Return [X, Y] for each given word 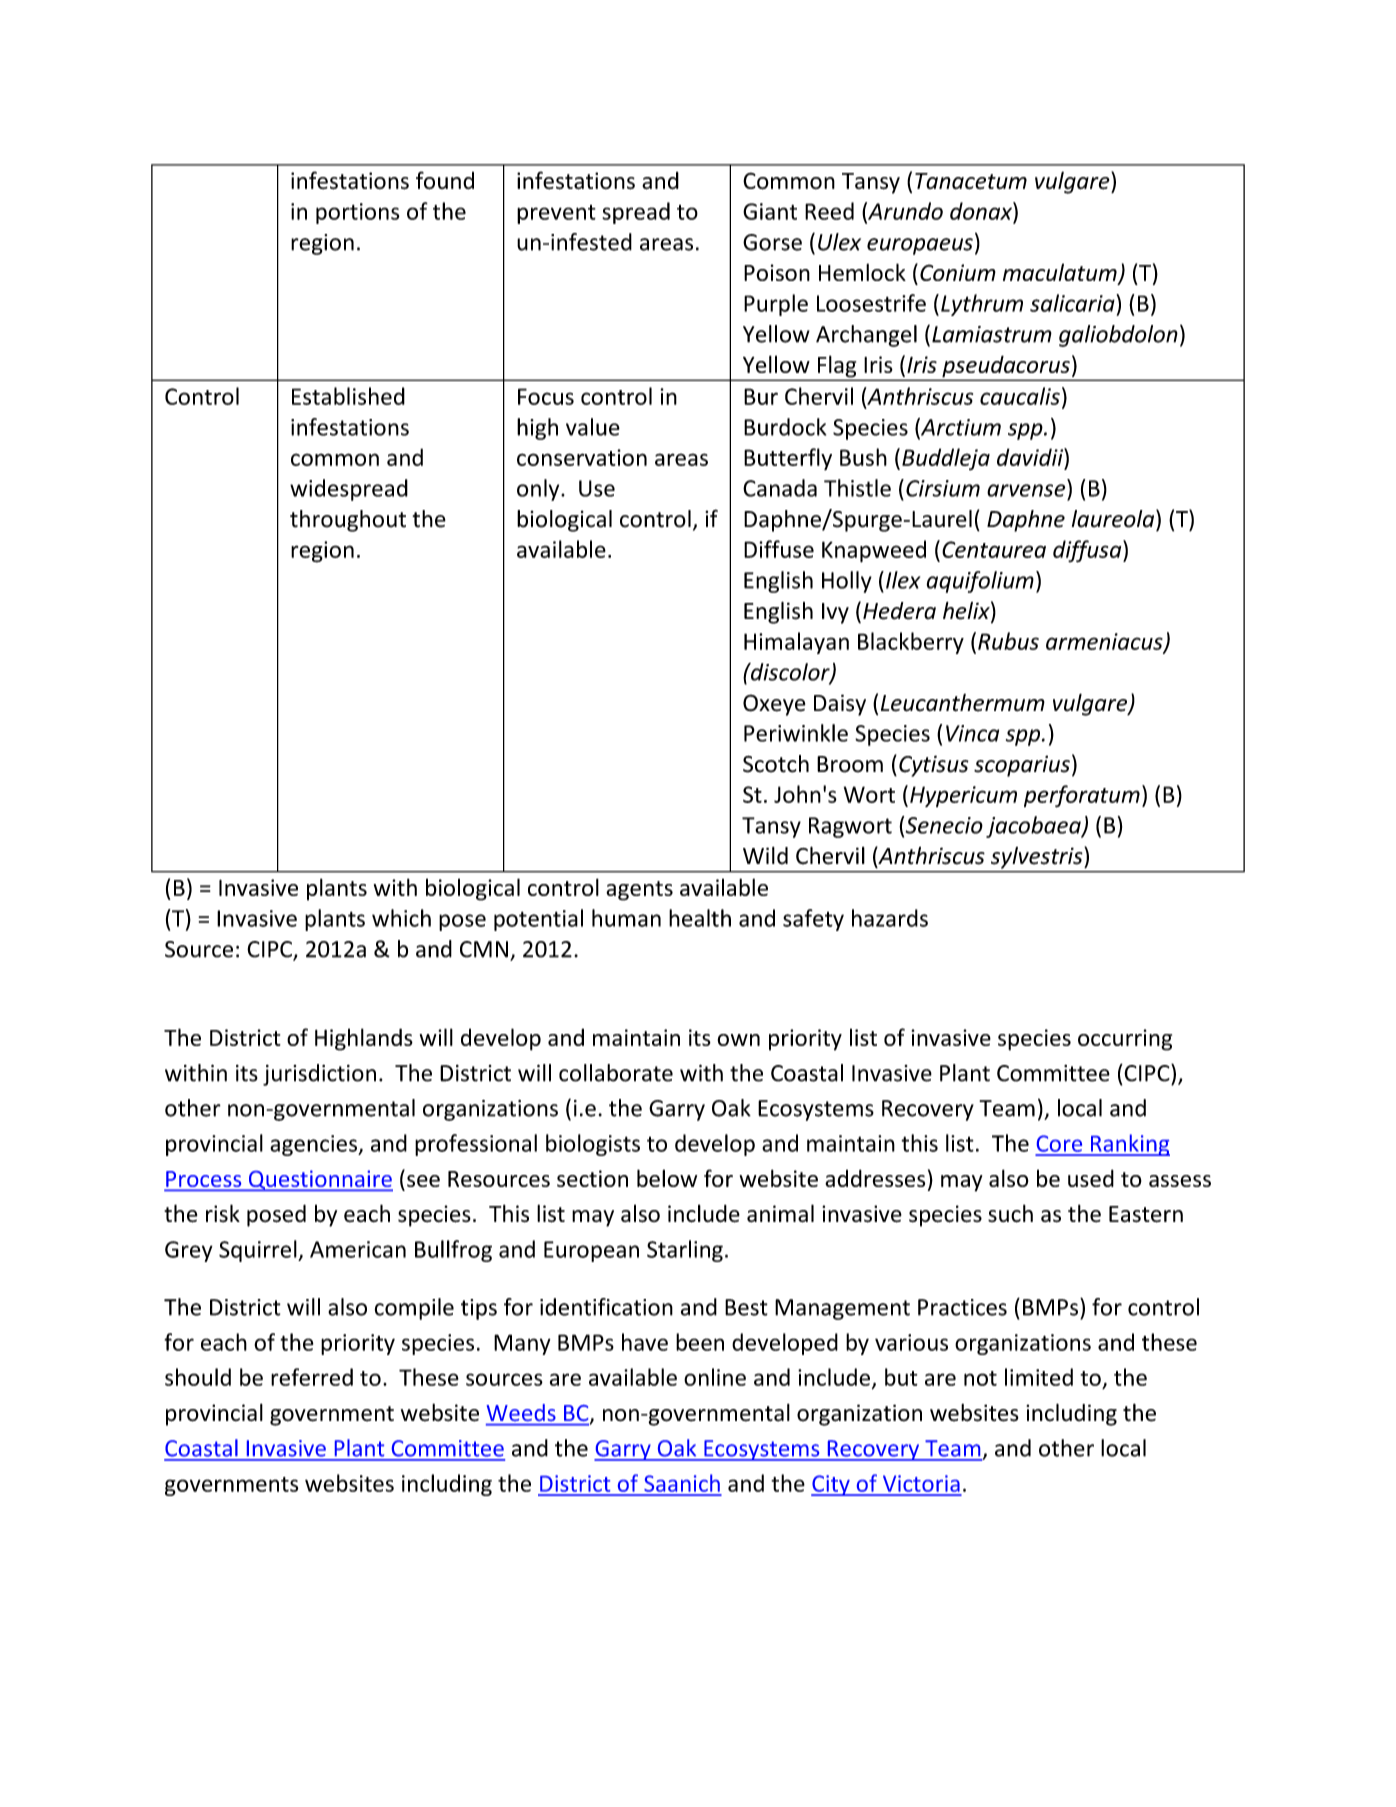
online [715, 1377]
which [401, 918]
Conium [958, 272]
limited [1039, 1377]
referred [312, 1377]
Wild [765, 856]
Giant [770, 211]
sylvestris [1038, 858]
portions [358, 213]
